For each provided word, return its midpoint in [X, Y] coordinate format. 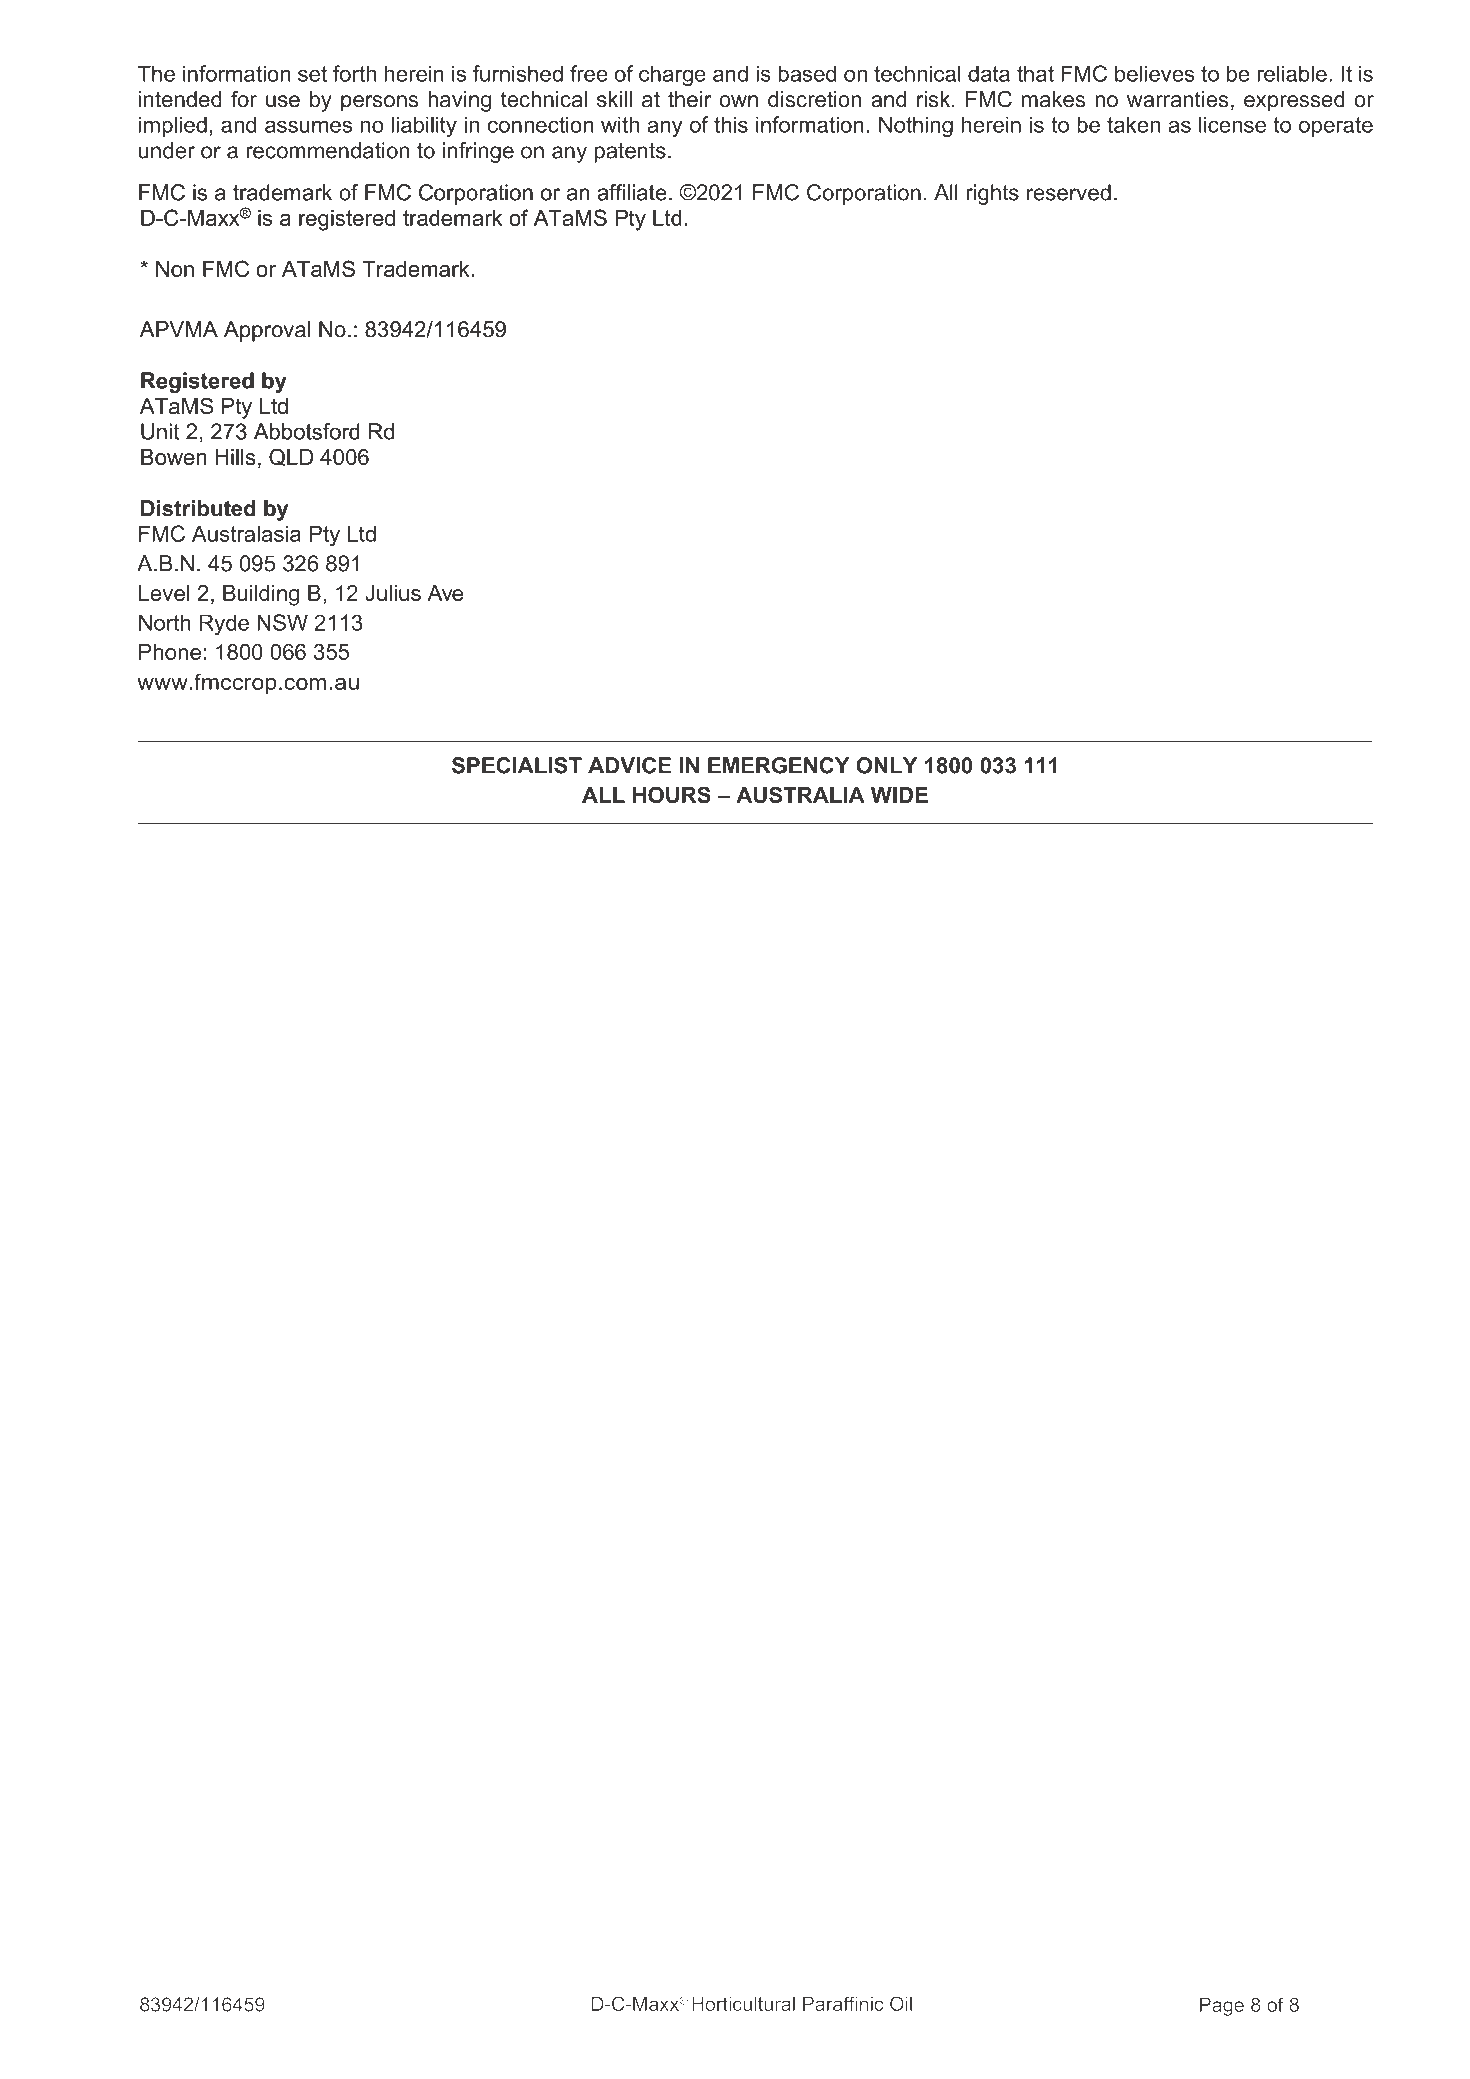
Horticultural [743, 2003]
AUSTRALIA [800, 794]
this [731, 124]
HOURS [672, 794]
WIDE [899, 795]
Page [1222, 2006]
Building [261, 595]
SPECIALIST [517, 765]
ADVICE [629, 765]
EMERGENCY [779, 765]
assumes [308, 126]
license [1232, 124]
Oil [901, 2003]
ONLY [886, 765]
